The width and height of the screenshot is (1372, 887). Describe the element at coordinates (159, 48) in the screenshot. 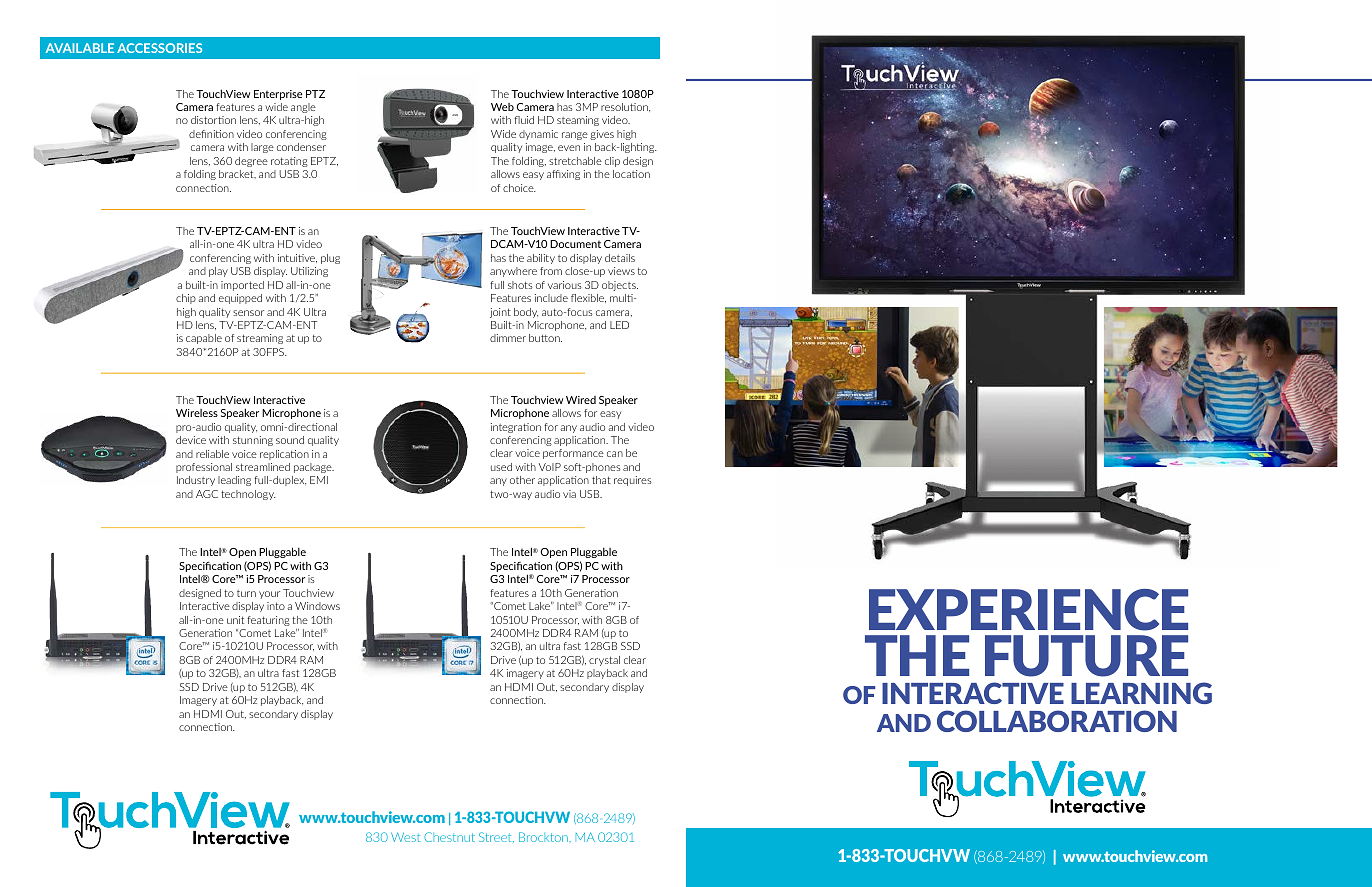

I see `ACCESSORIES` at that location.
